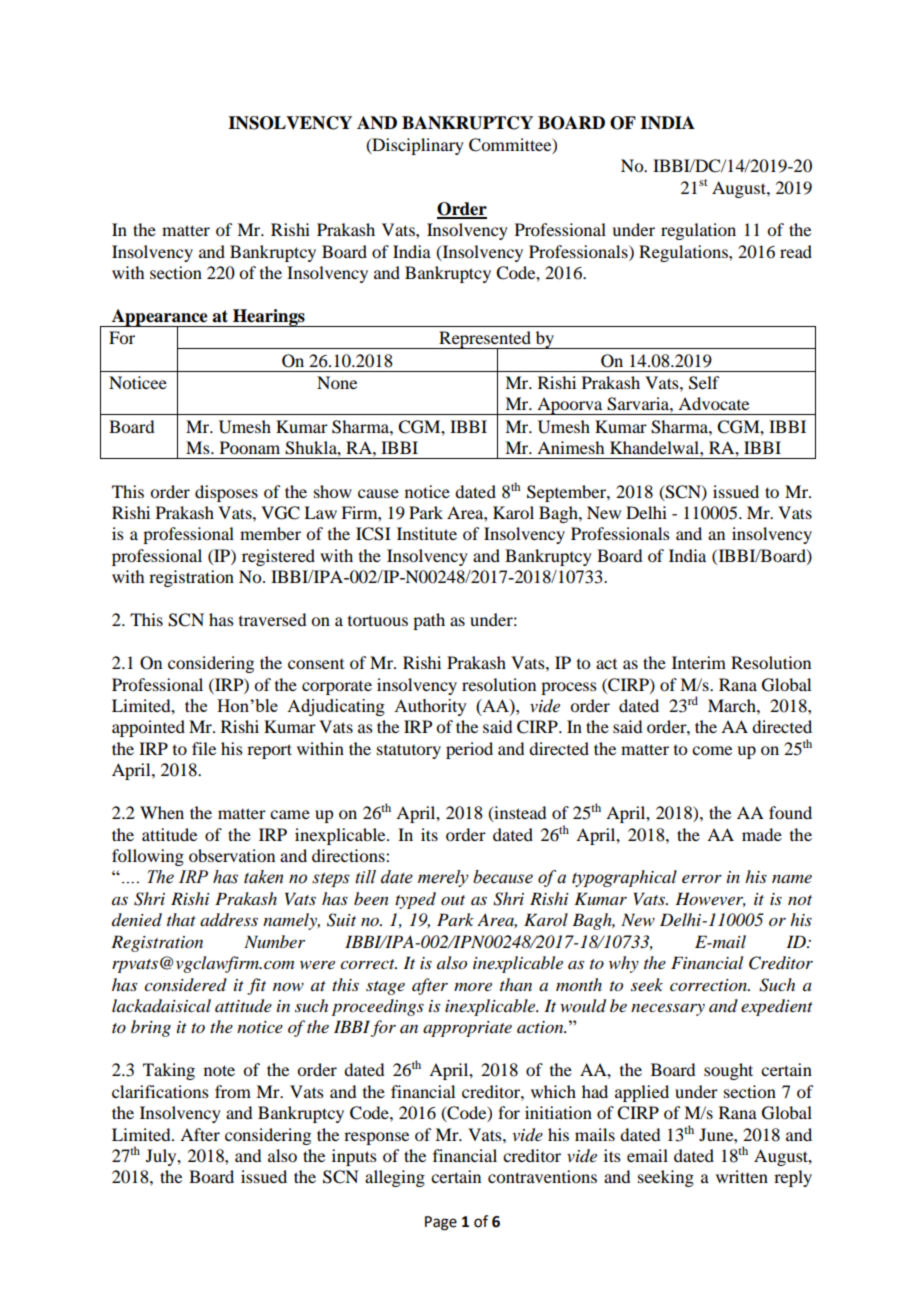  What do you see at coordinates (699, 662) in the document?
I see `Interim` at bounding box center [699, 662].
